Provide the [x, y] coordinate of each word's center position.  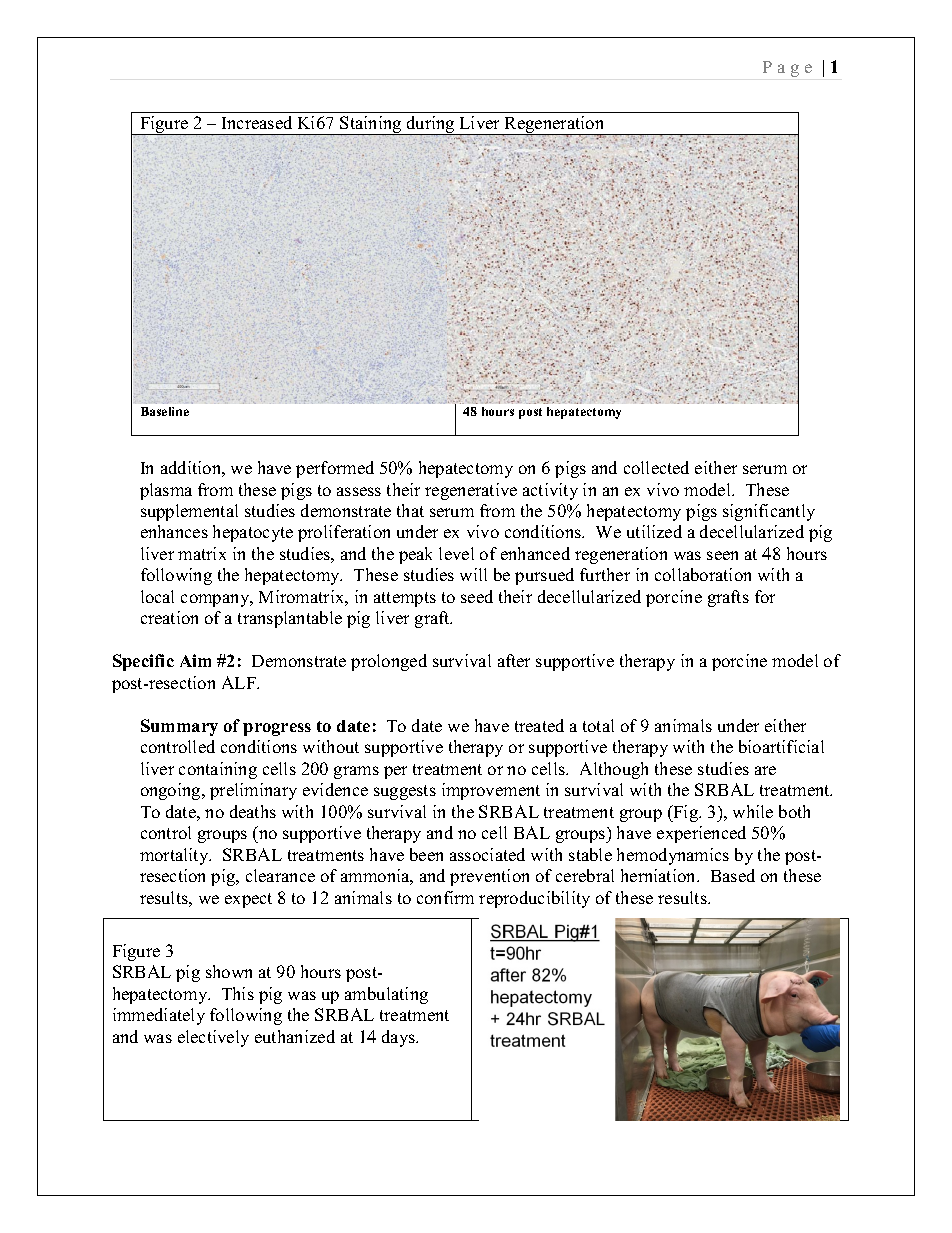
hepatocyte [253, 533]
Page [787, 69]
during [431, 125]
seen [722, 555]
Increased [257, 122]
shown [229, 971]
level [456, 553]
